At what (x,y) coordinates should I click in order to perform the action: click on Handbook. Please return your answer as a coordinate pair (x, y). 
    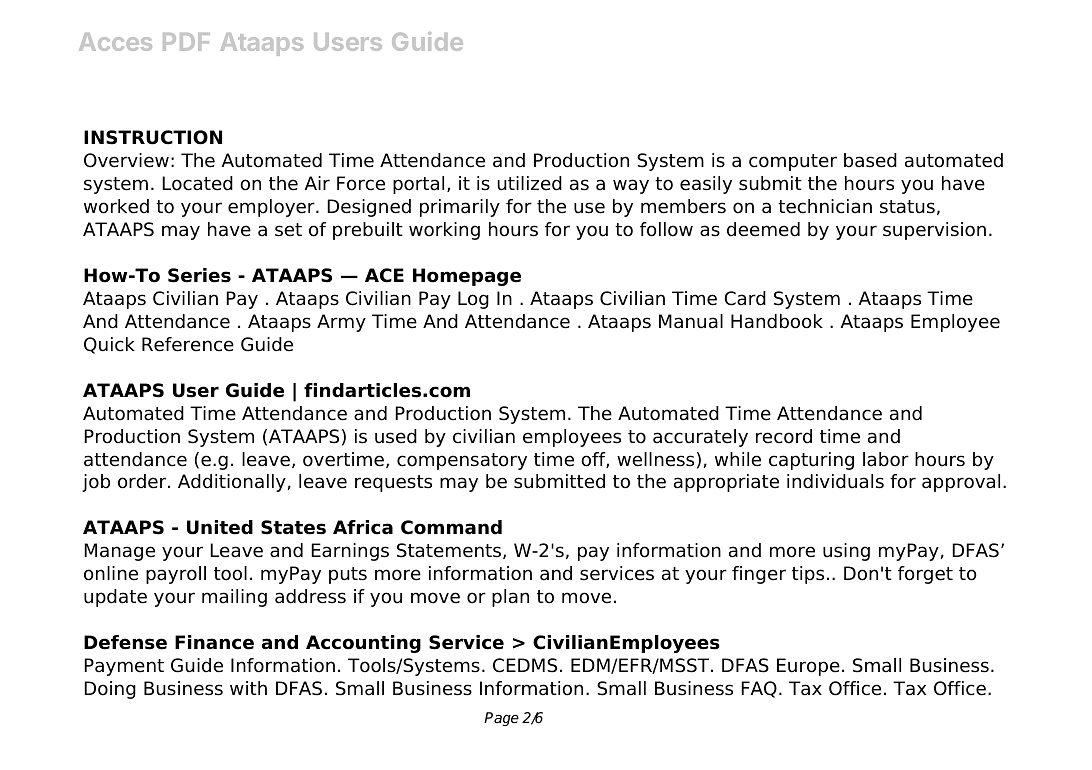
    Looking at the image, I should click on (777, 321).
